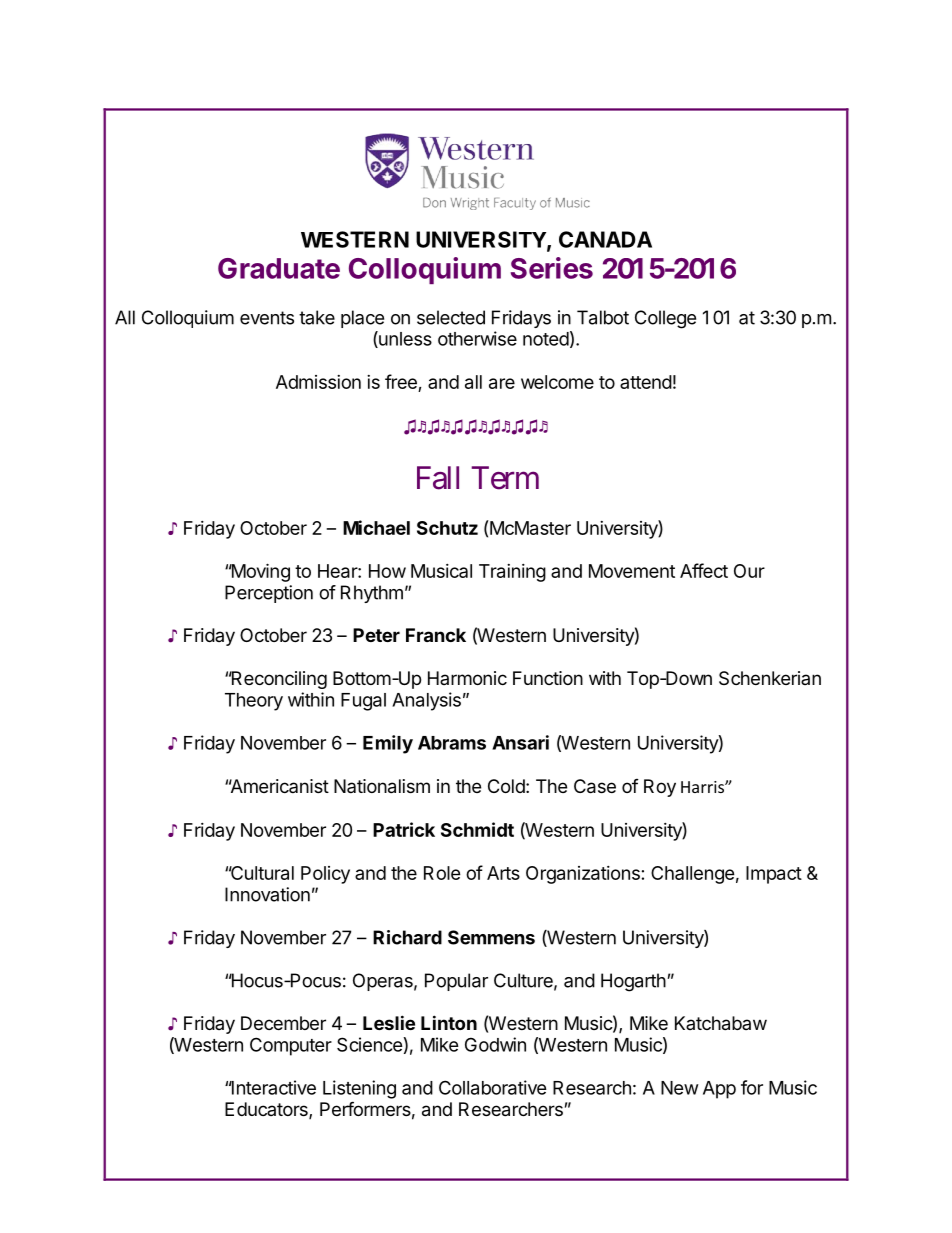 This screenshot has height=1233, width=952. What do you see at coordinates (382, 786) in the screenshot?
I see `Nationalism` at bounding box center [382, 786].
